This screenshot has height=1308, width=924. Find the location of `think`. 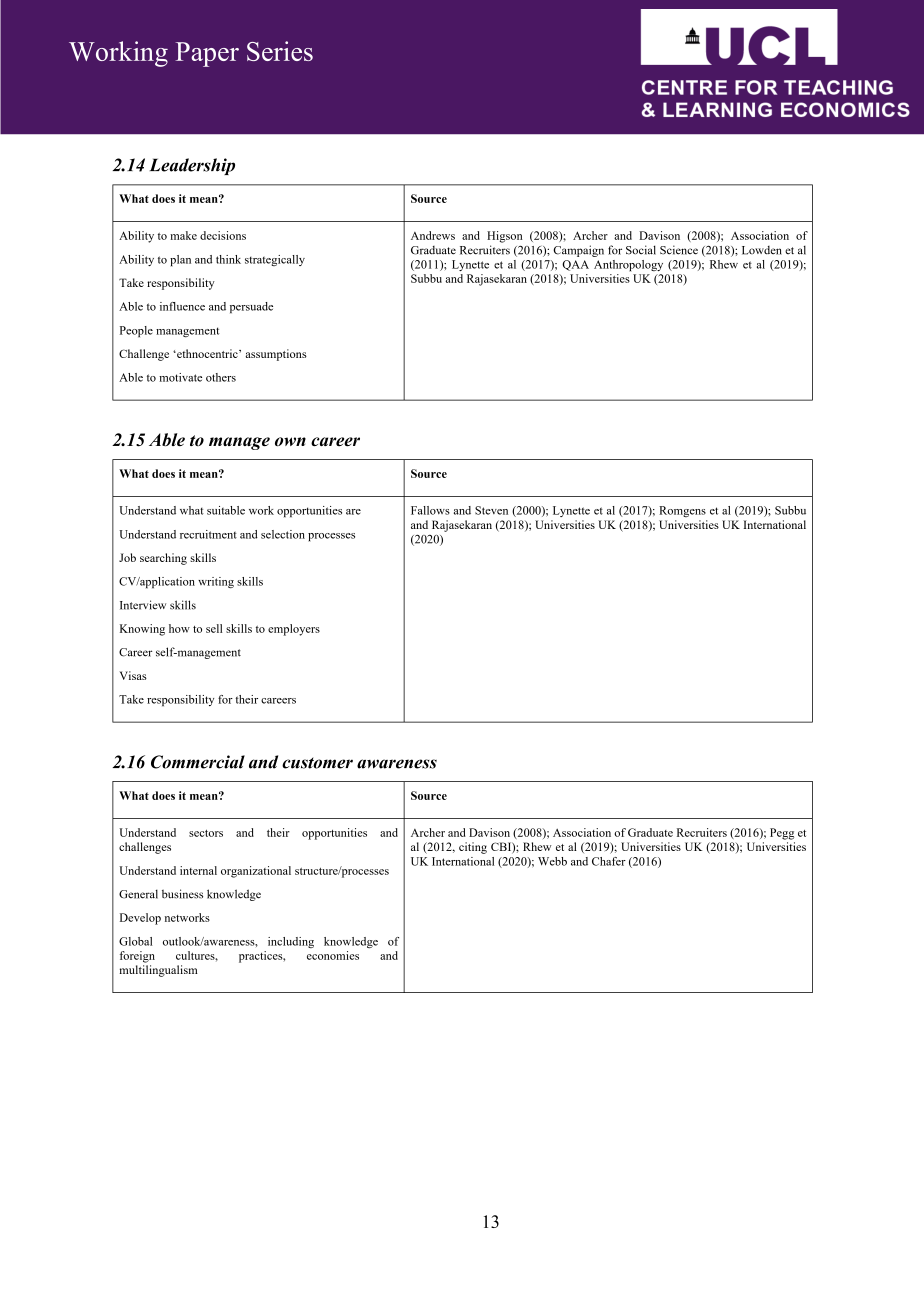

think is located at coordinates (228, 259).
